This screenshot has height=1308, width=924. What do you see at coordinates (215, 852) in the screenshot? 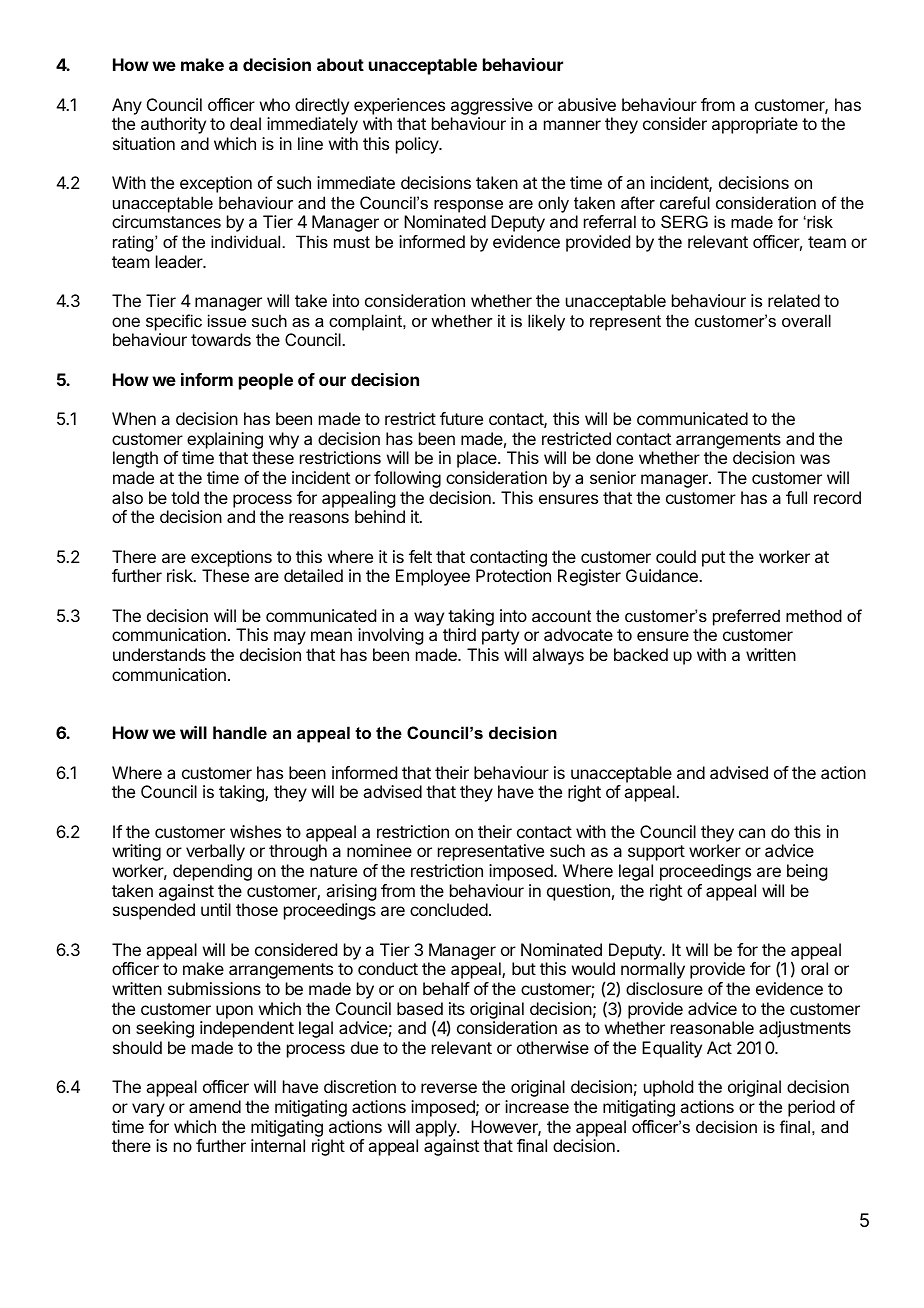
I see `verbally` at bounding box center [215, 852].
